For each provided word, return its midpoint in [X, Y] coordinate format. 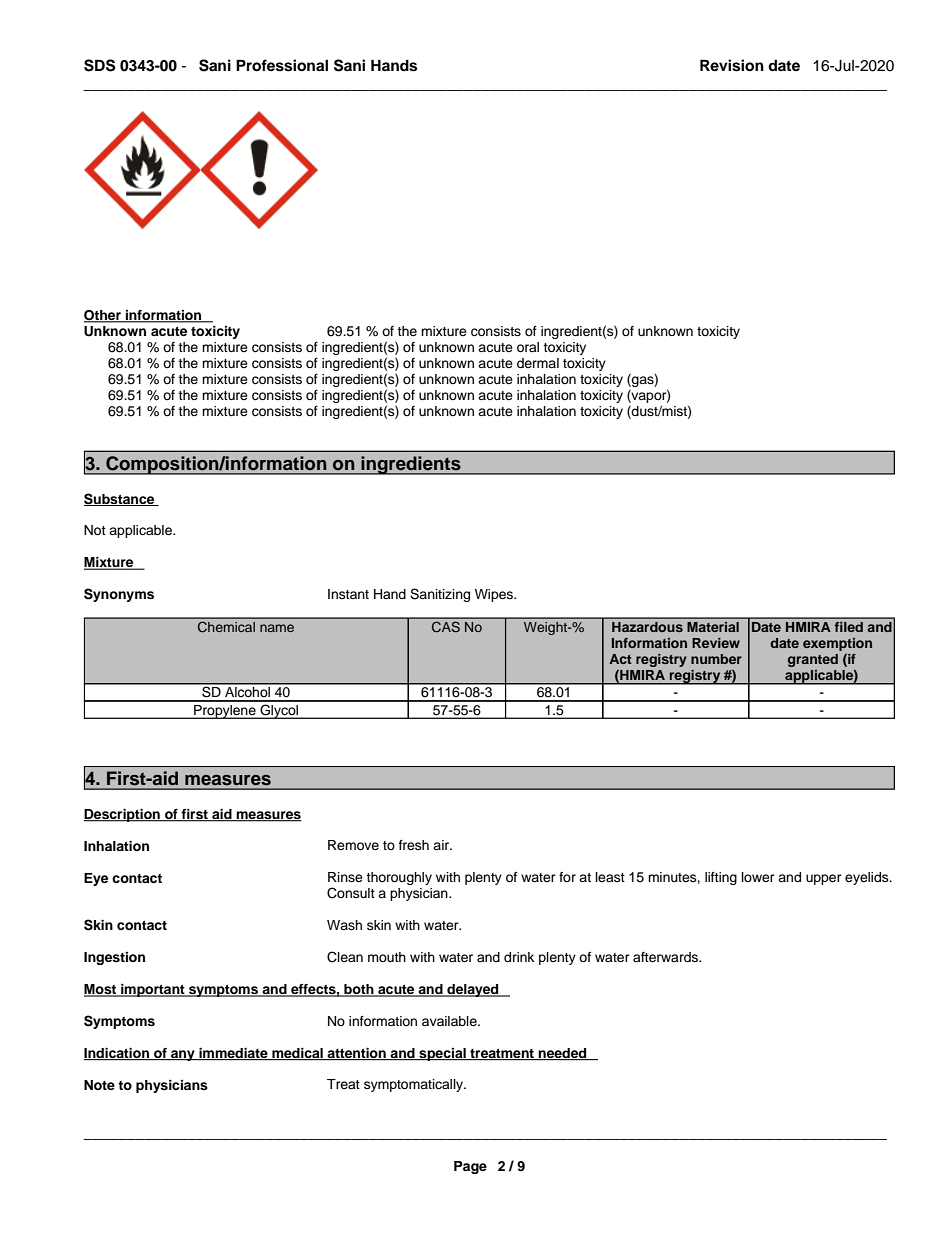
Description [123, 815]
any [183, 1055]
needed [563, 1054]
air [442, 845]
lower [758, 877]
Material [713, 627]
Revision [732, 65]
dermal [538, 363]
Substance [120, 499]
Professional [282, 65]
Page [470, 1167]
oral [528, 347]
